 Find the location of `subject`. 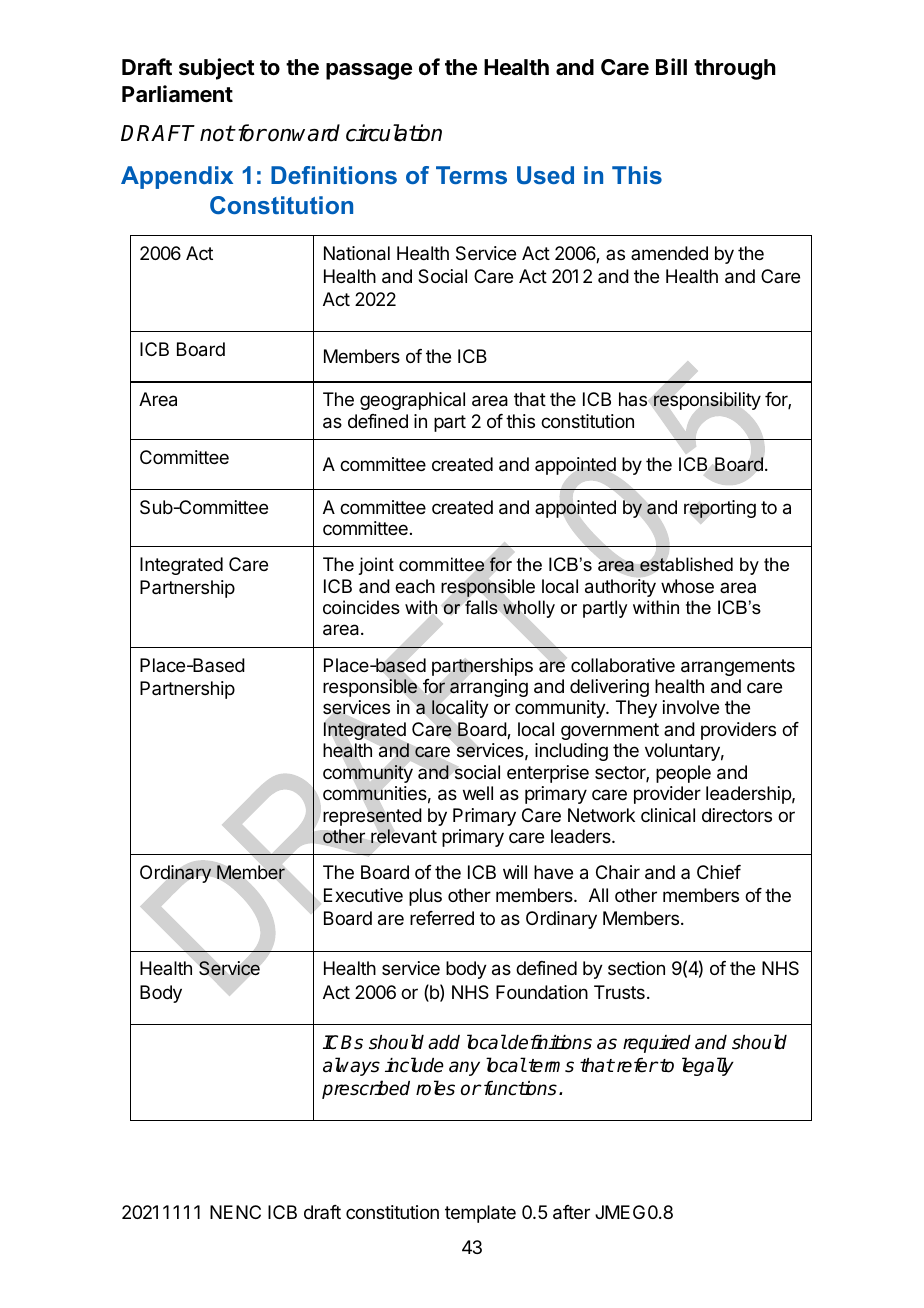

subject is located at coordinates (217, 69).
